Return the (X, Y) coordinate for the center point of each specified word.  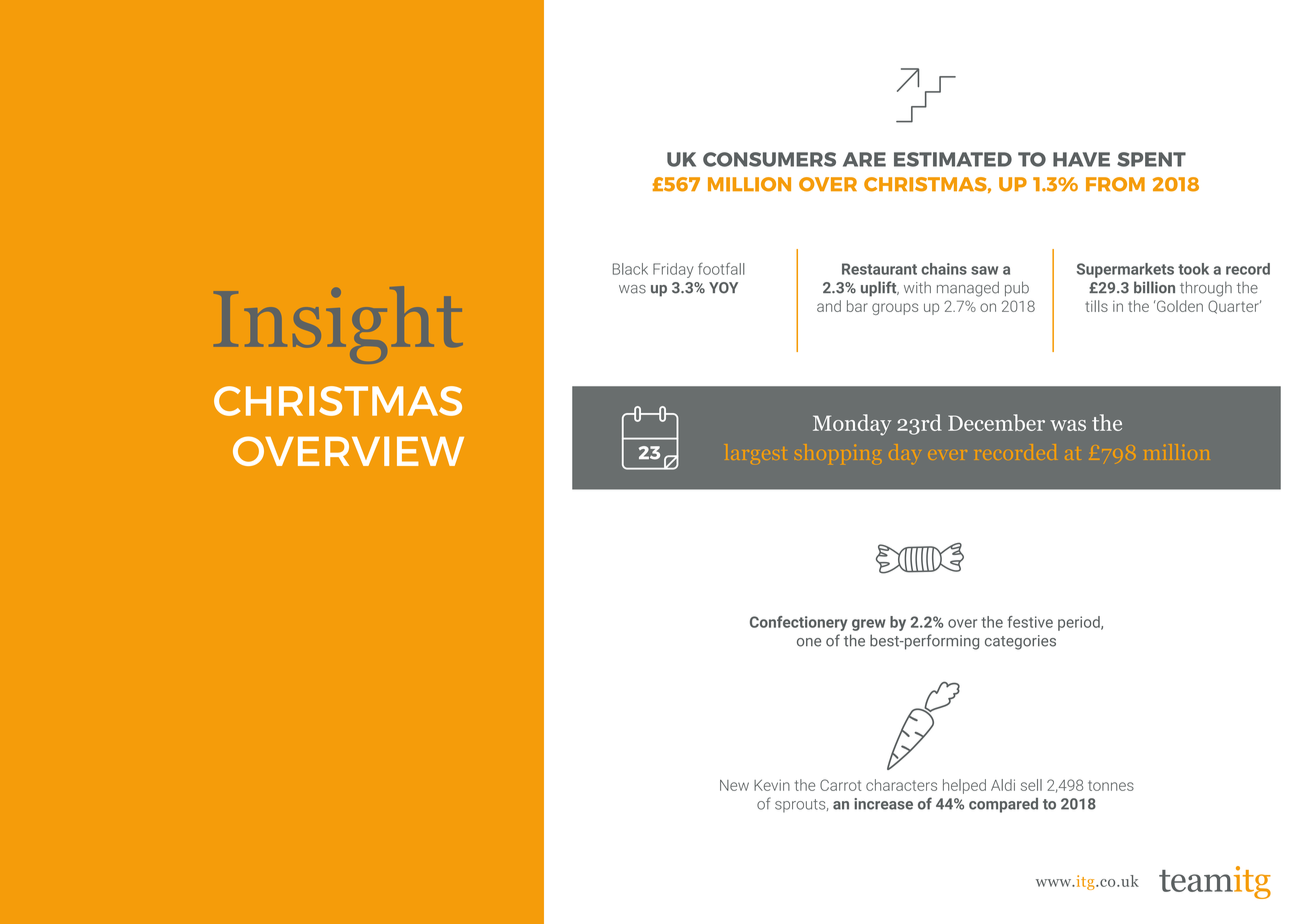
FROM (1115, 184)
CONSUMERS (769, 159)
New (734, 785)
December (996, 422)
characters (901, 785)
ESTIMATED (953, 159)
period (1080, 623)
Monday (852, 425)
